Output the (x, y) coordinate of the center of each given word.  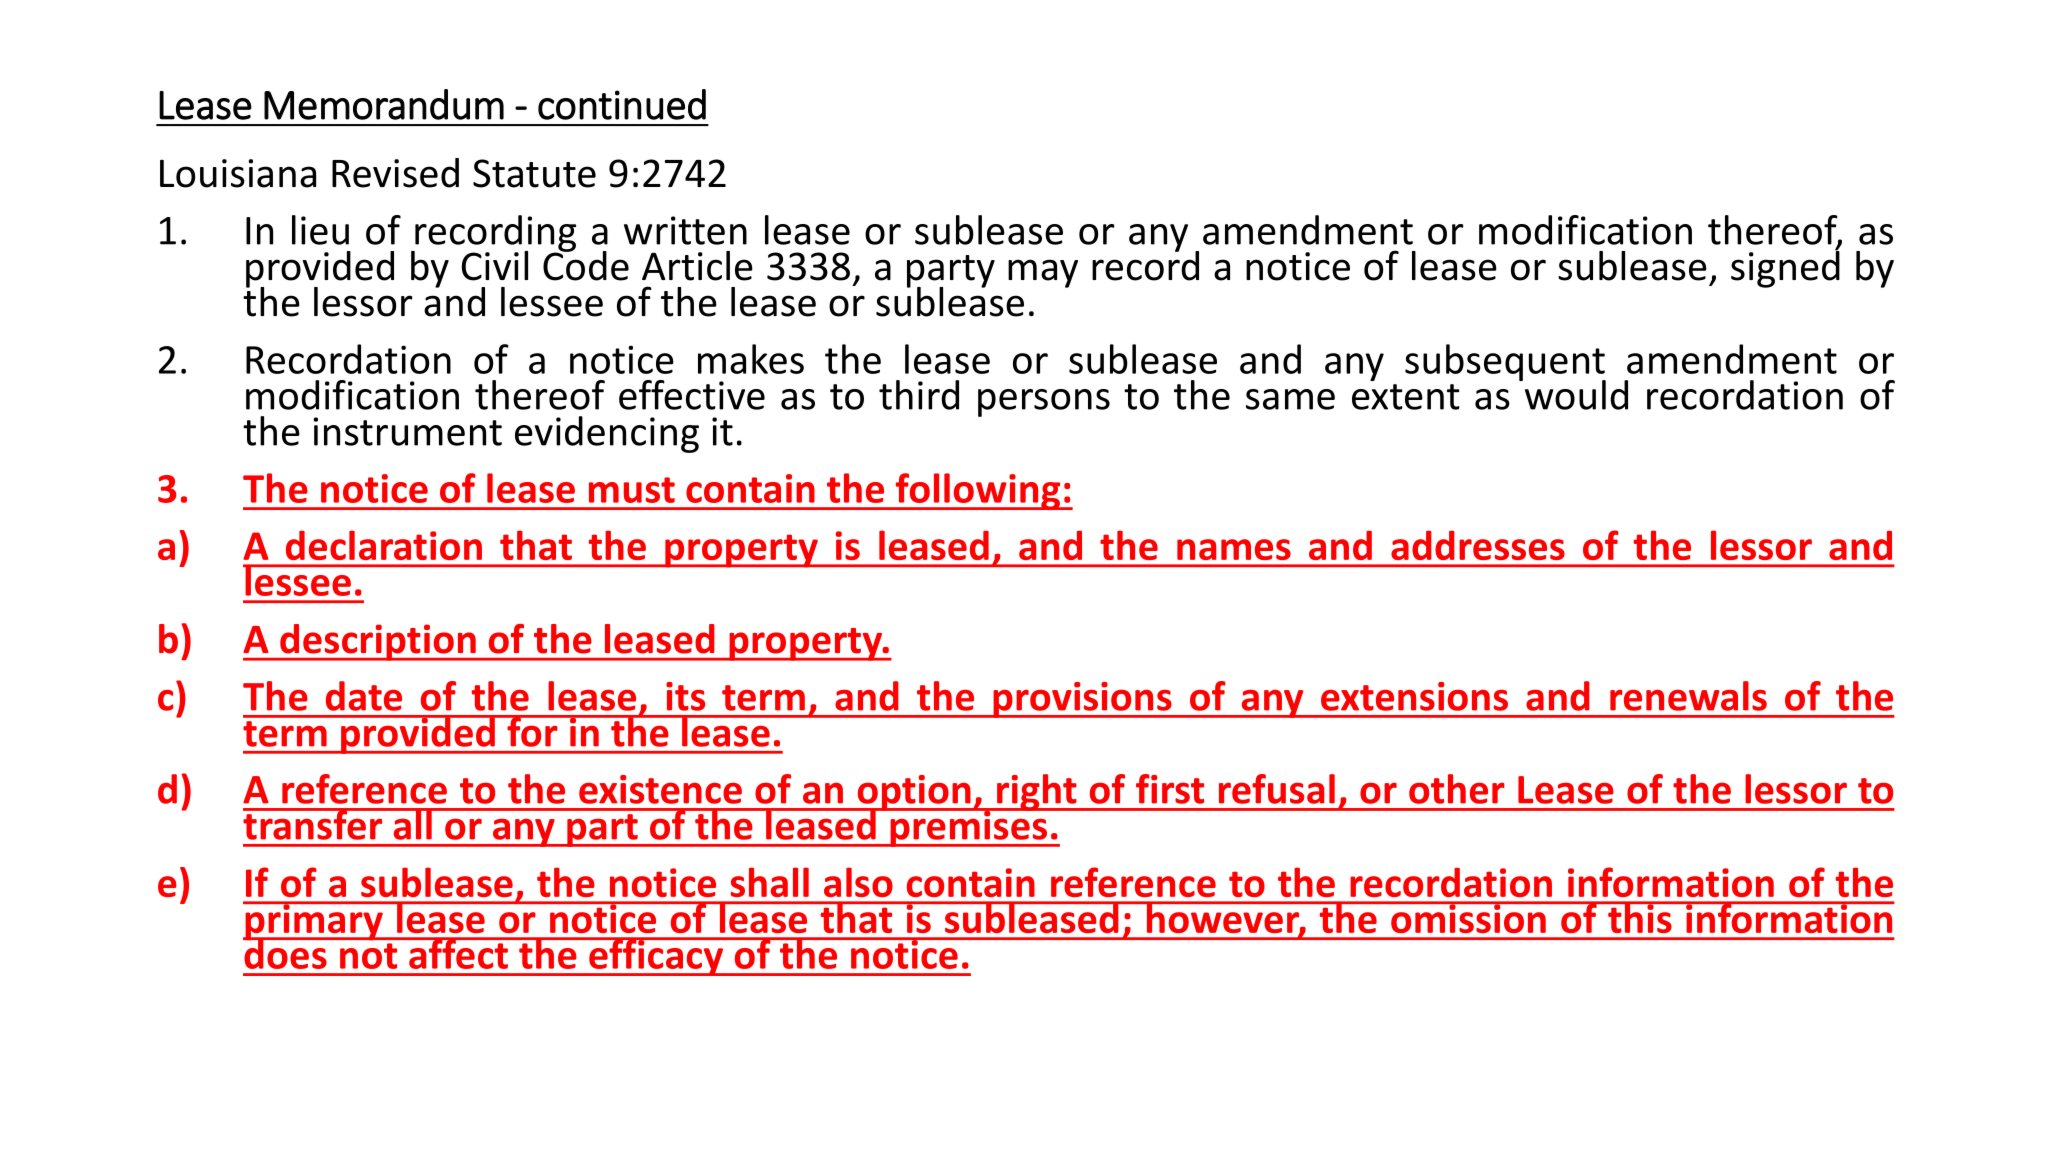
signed (1785, 268)
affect (458, 953)
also (858, 882)
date (364, 696)
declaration (384, 545)
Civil (494, 266)
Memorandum (384, 104)
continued (622, 104)
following (978, 491)
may (1043, 273)
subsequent (1505, 363)
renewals (1688, 696)
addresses (1478, 545)
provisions (1082, 700)
